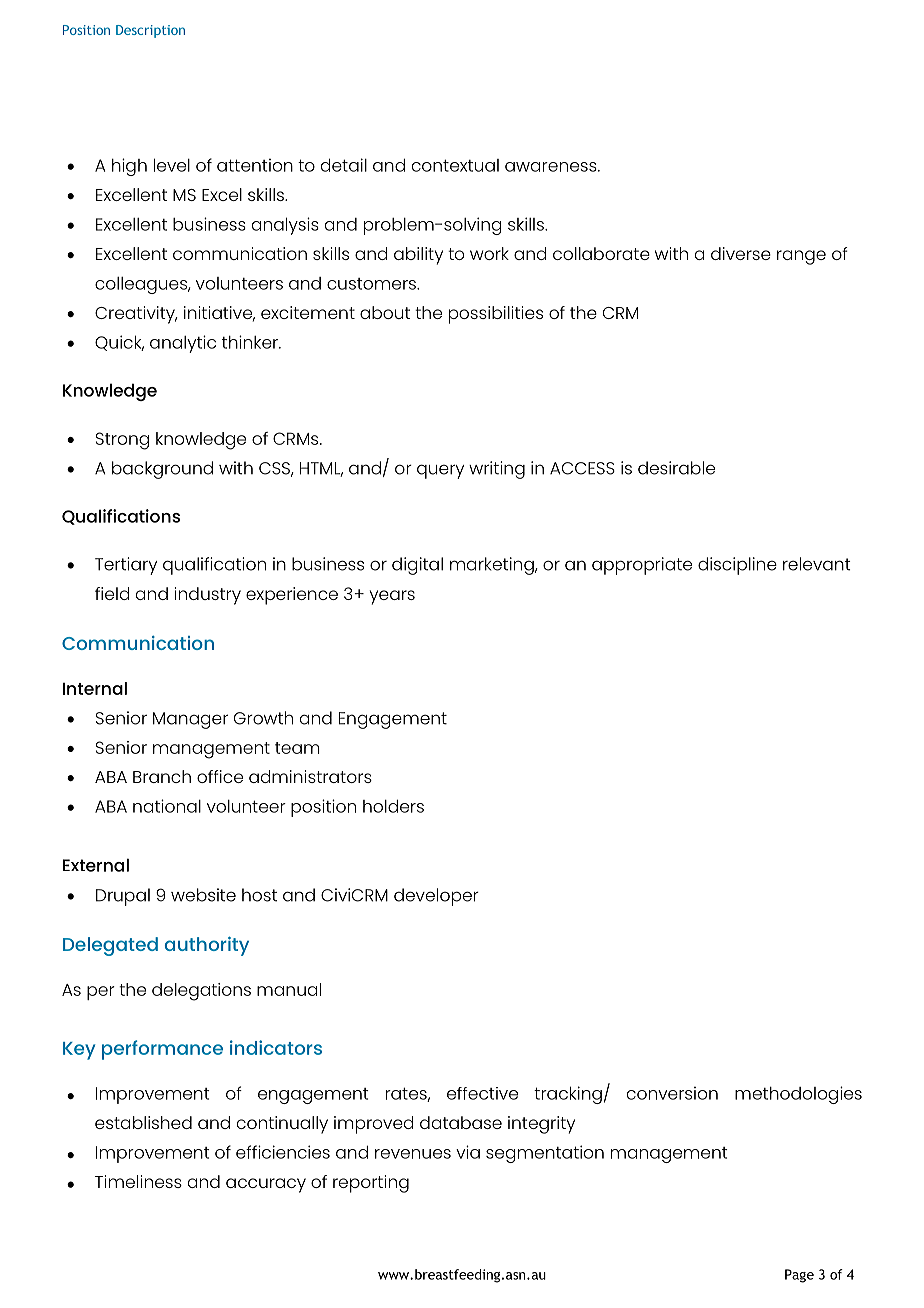 This screenshot has width=924, height=1308. I want to click on contextual, so click(455, 165).
